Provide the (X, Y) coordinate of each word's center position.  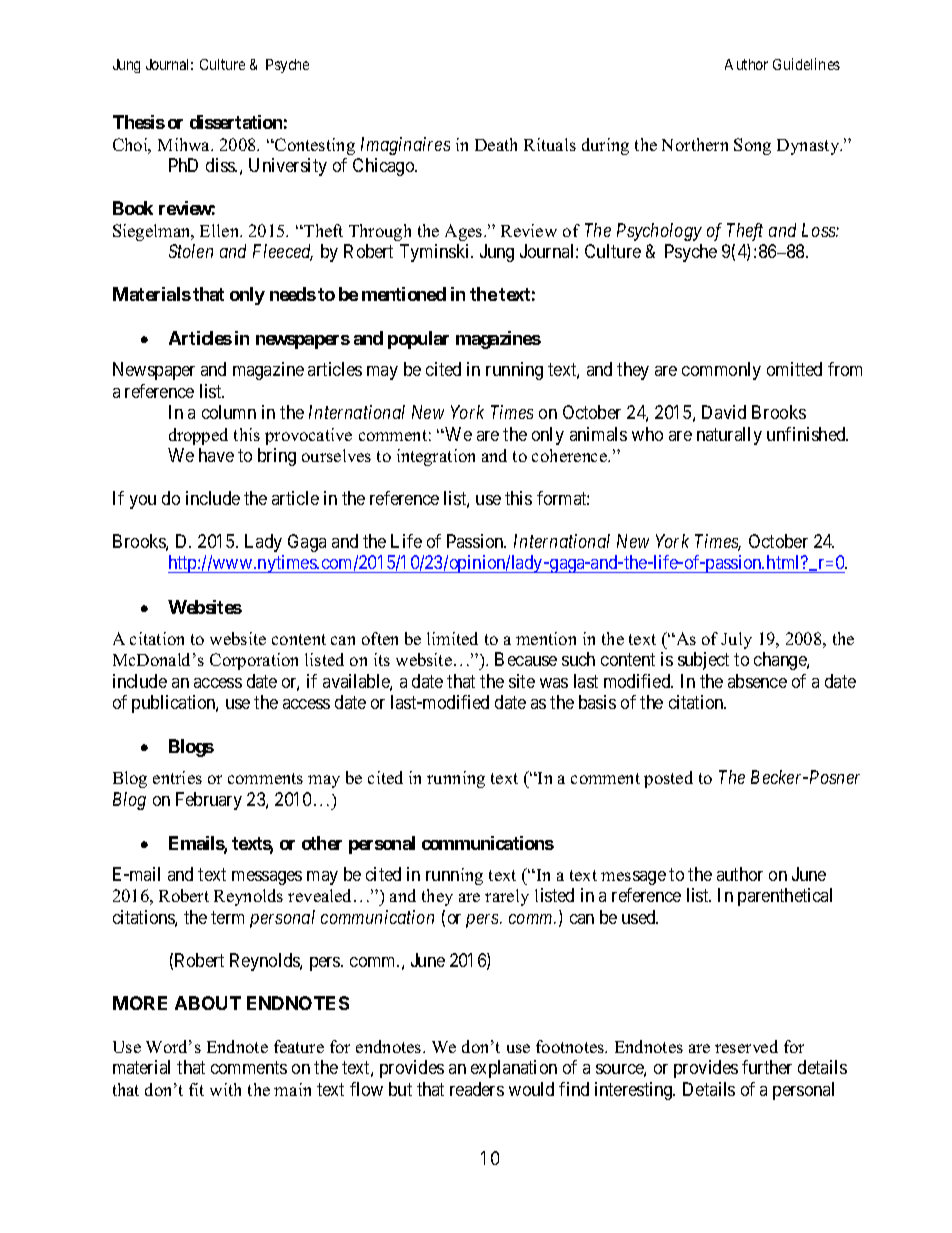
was (554, 683)
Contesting (314, 146)
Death (496, 144)
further (767, 1067)
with (225, 1089)
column (229, 412)
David (724, 412)
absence (757, 681)
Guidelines (806, 64)
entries (177, 777)
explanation (514, 1069)
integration (436, 457)
